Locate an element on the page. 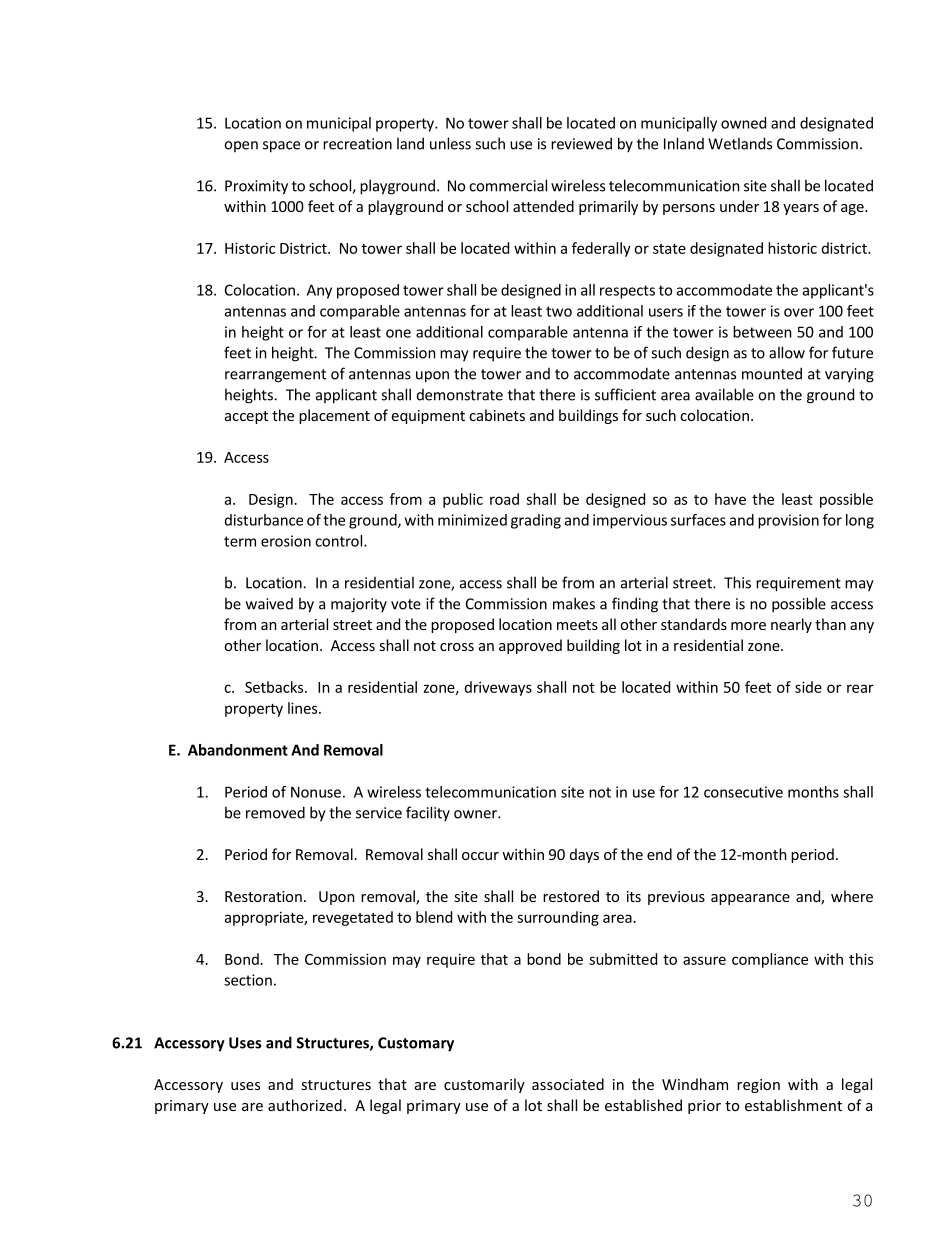 The image size is (952, 1233). associated is located at coordinates (568, 1084).
